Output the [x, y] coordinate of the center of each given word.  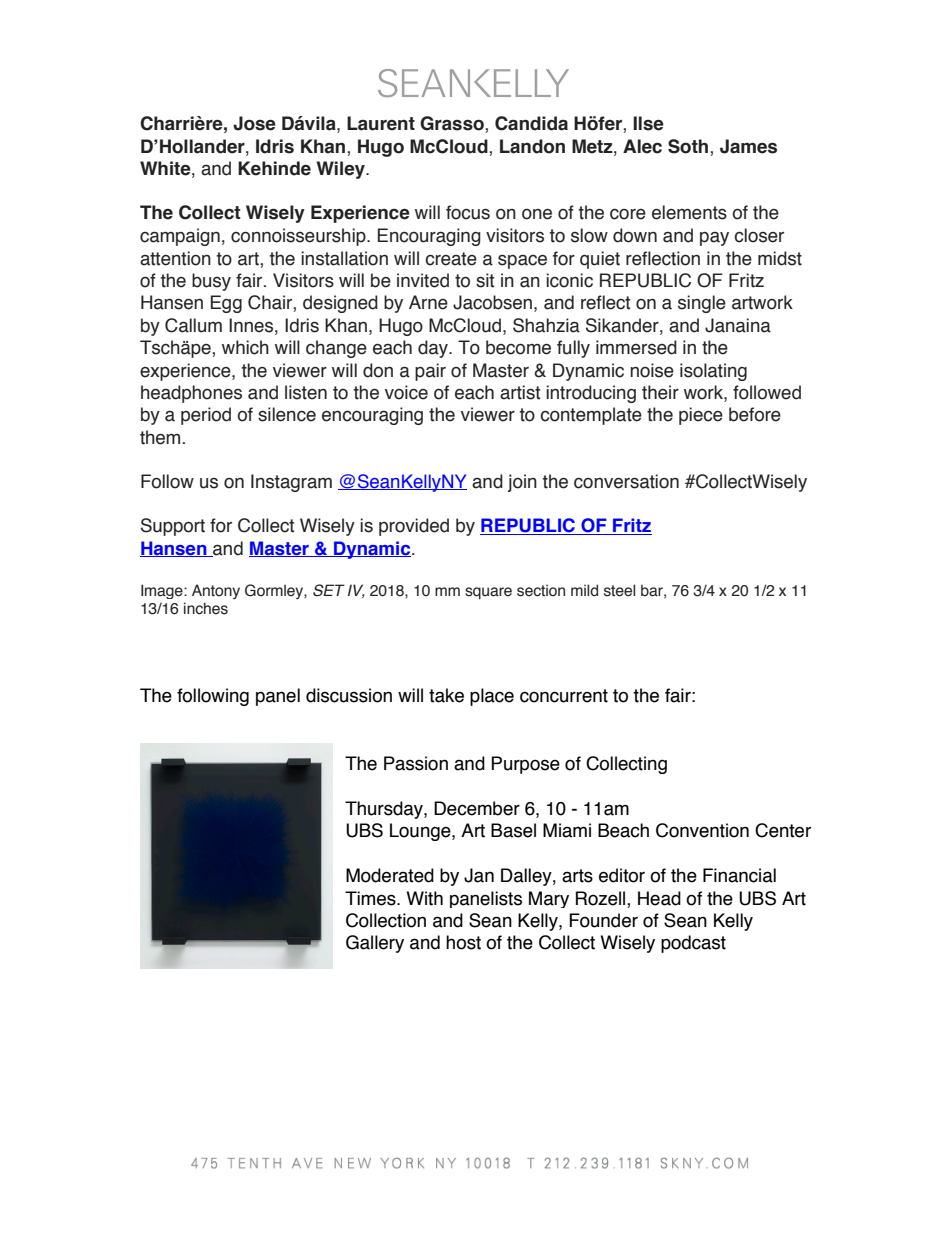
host [463, 942]
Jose [254, 123]
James [748, 146]
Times [371, 898]
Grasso [453, 123]
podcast [693, 944]
